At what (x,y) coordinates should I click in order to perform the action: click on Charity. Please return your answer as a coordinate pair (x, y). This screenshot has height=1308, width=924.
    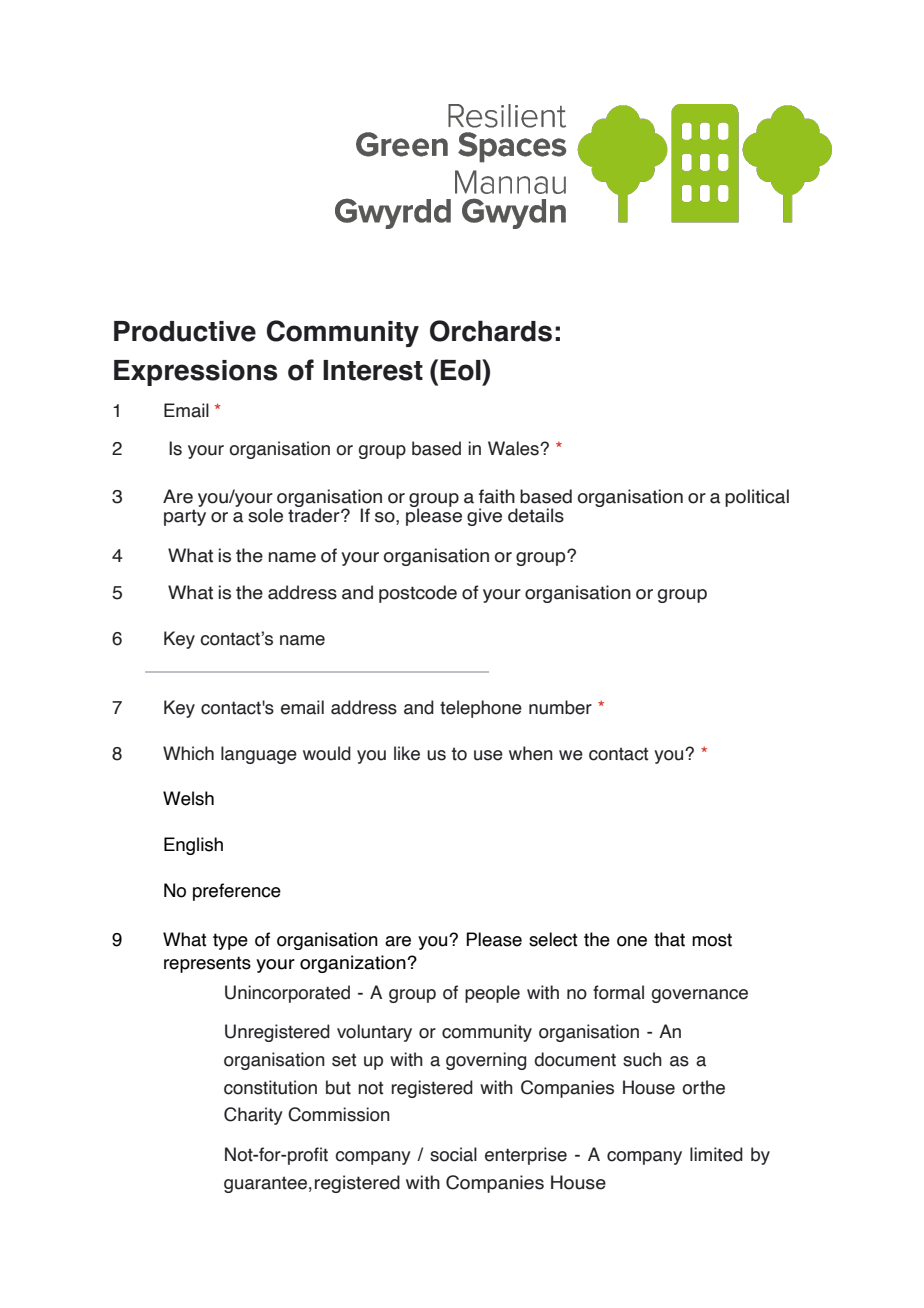
    Looking at the image, I should click on (253, 1116).
